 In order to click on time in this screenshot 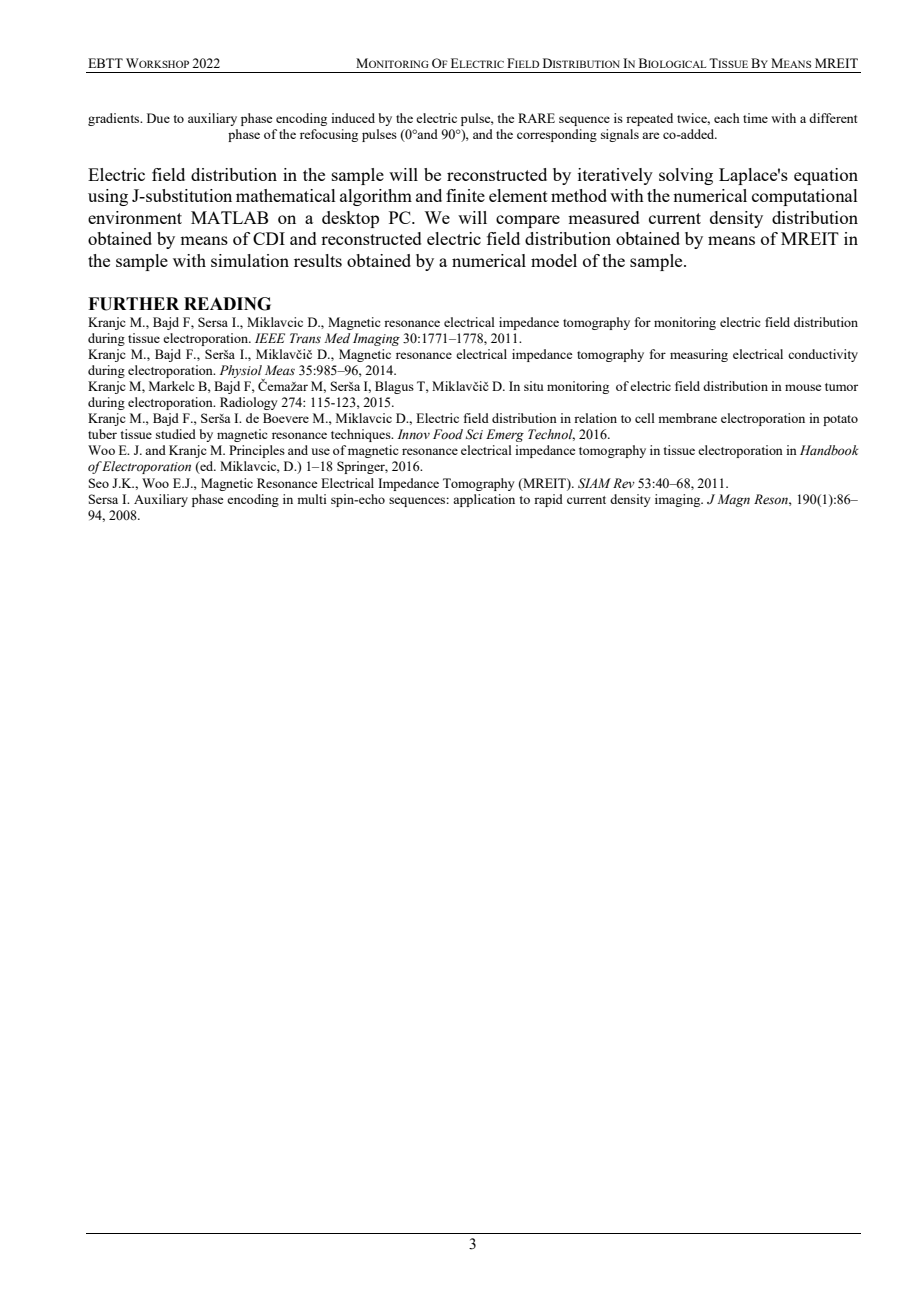, I will do `click(755, 118)`.
